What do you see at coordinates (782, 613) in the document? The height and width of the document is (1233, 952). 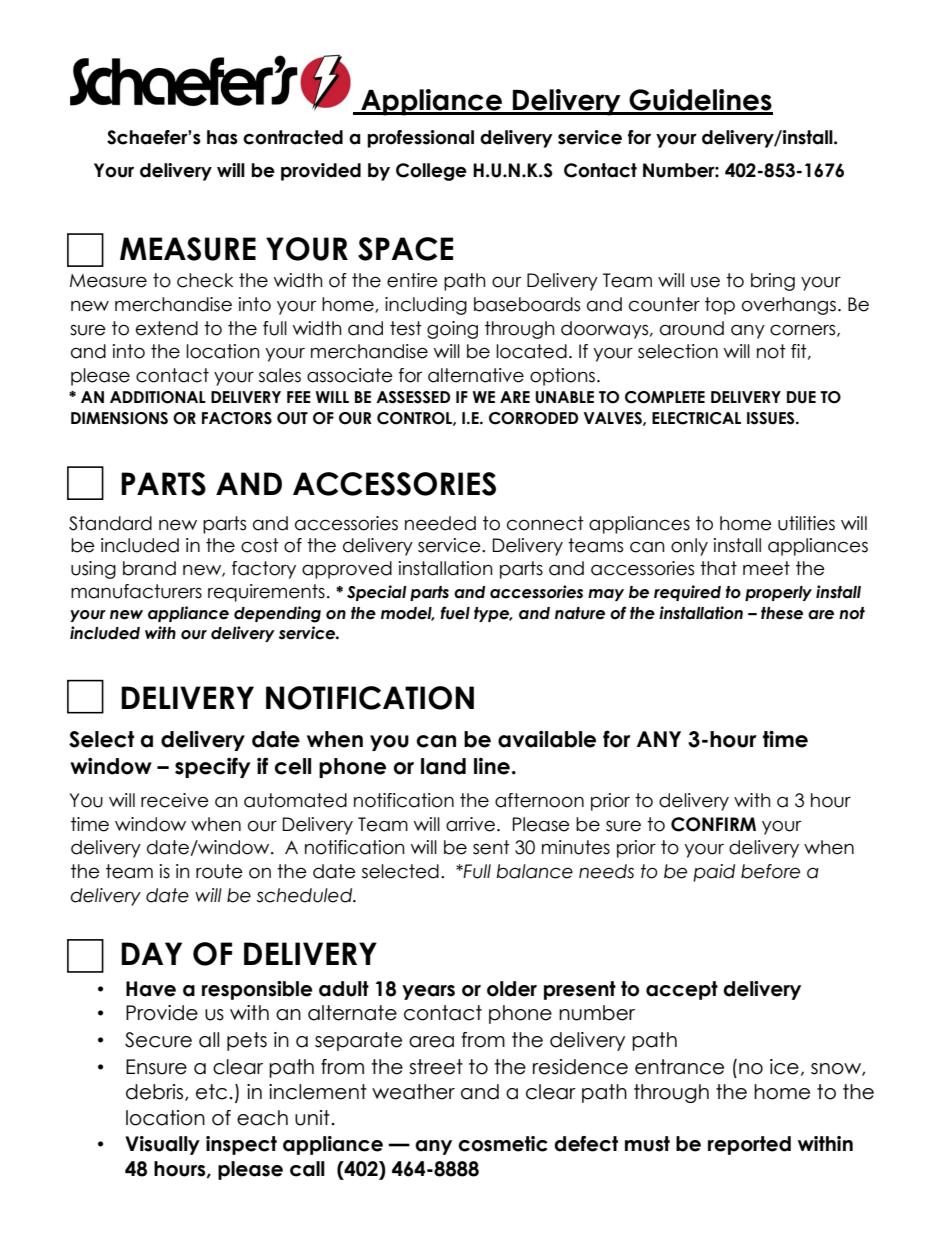 I see `these` at bounding box center [782, 613].
